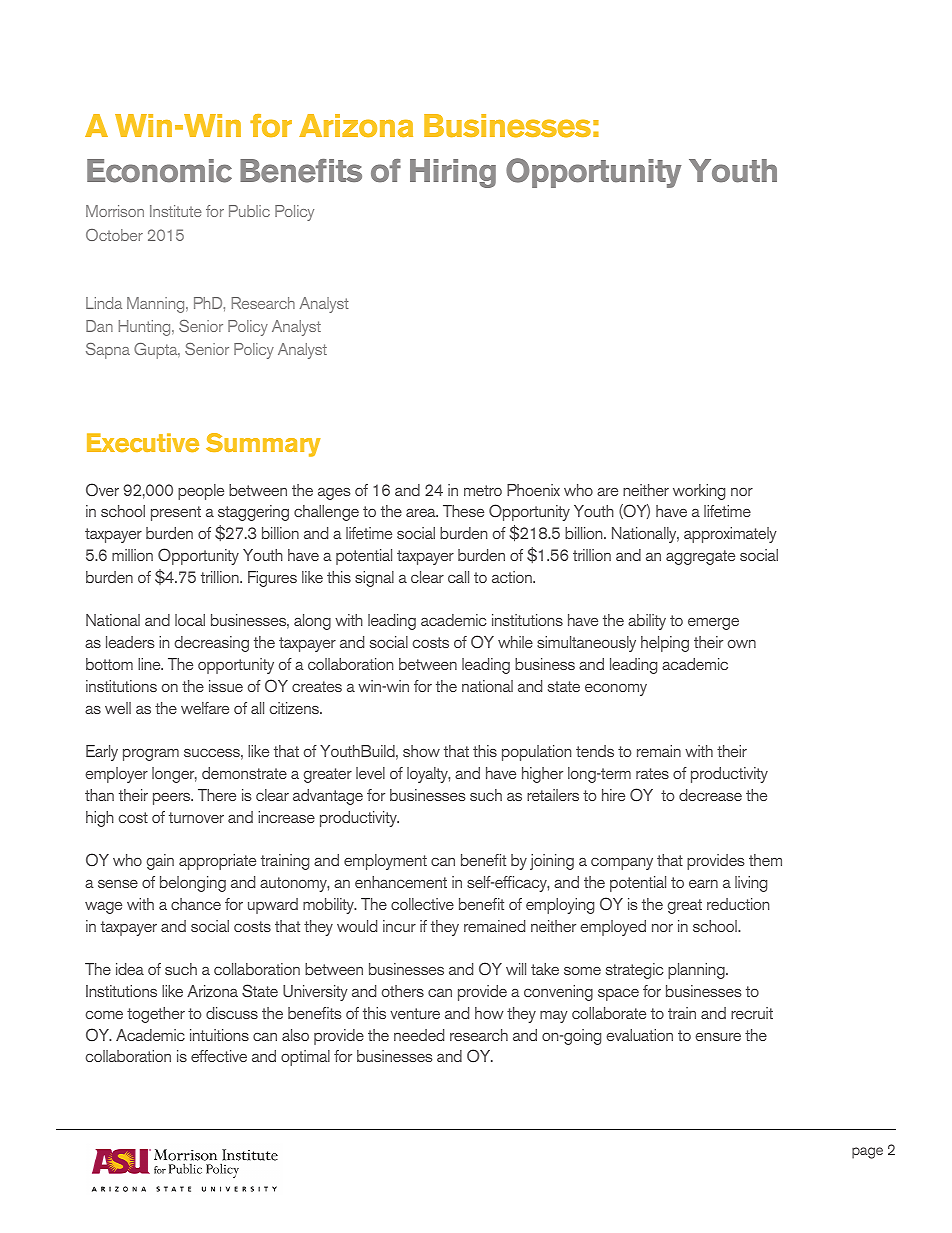 This document has width=952, height=1233. I want to click on Institute, so click(176, 211).
